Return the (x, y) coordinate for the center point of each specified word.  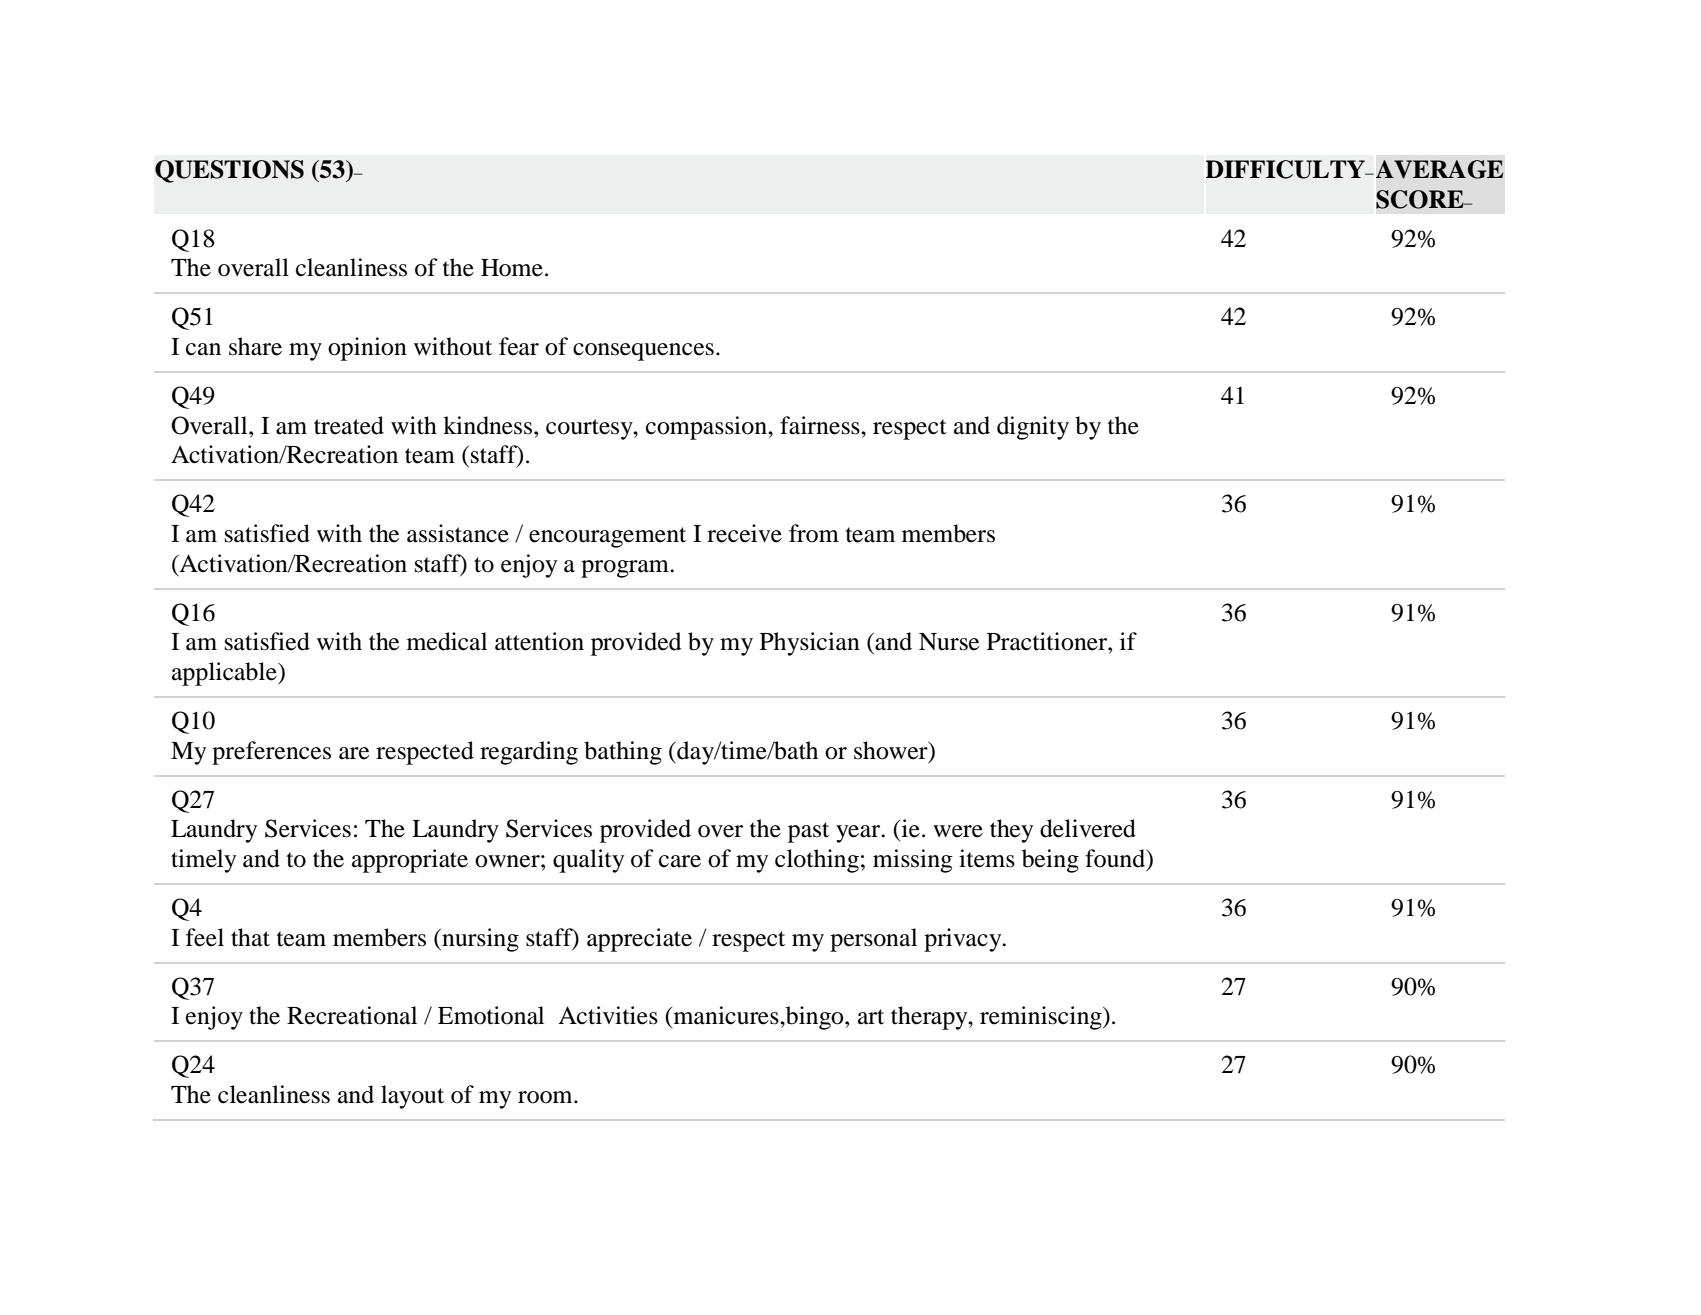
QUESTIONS (229, 171)
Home (512, 268)
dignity (1033, 428)
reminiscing (1042, 1018)
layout (412, 1097)
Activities (608, 1015)
